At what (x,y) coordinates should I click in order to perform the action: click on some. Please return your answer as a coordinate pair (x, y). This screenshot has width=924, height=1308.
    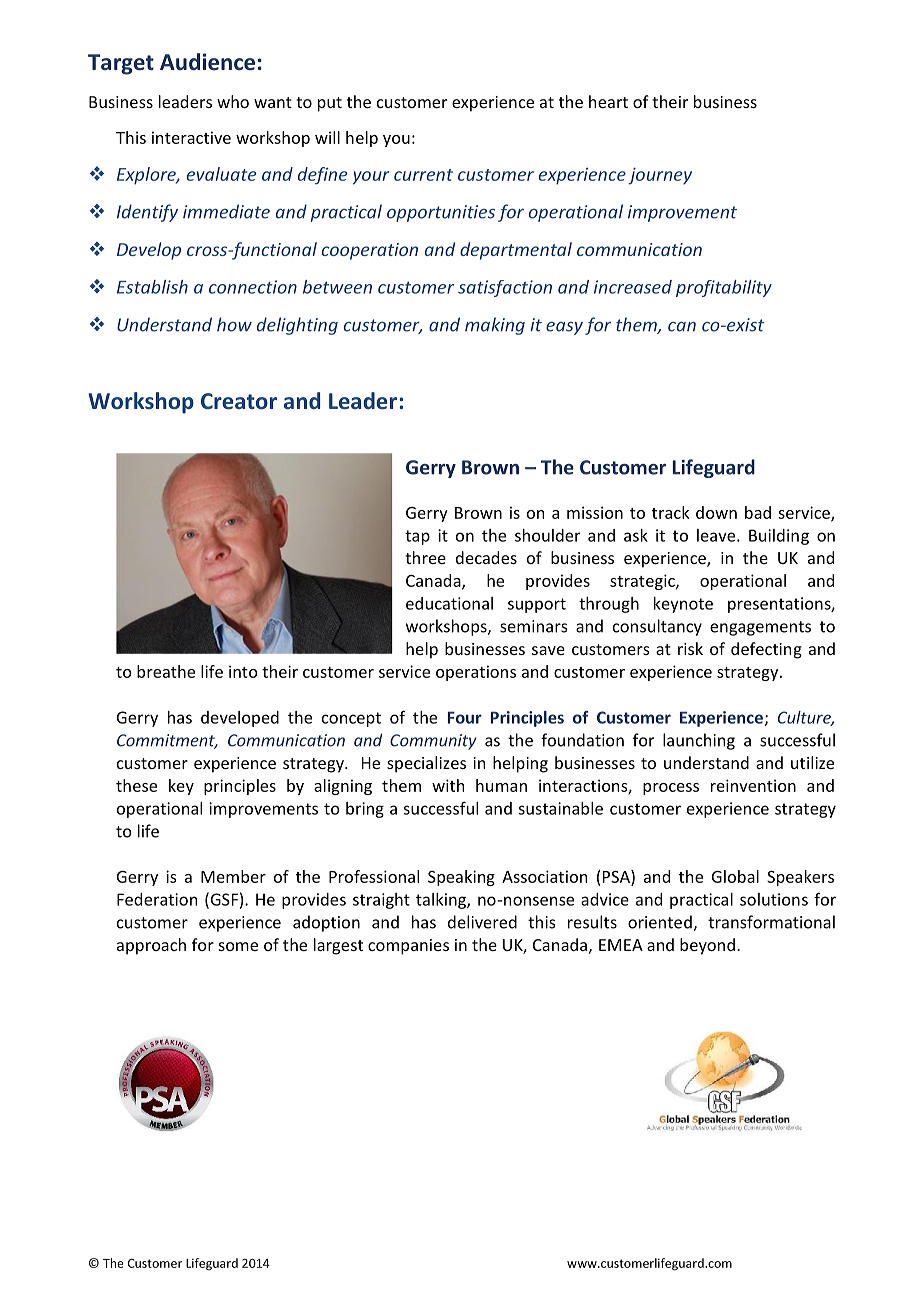
    Looking at the image, I should click on (238, 946).
